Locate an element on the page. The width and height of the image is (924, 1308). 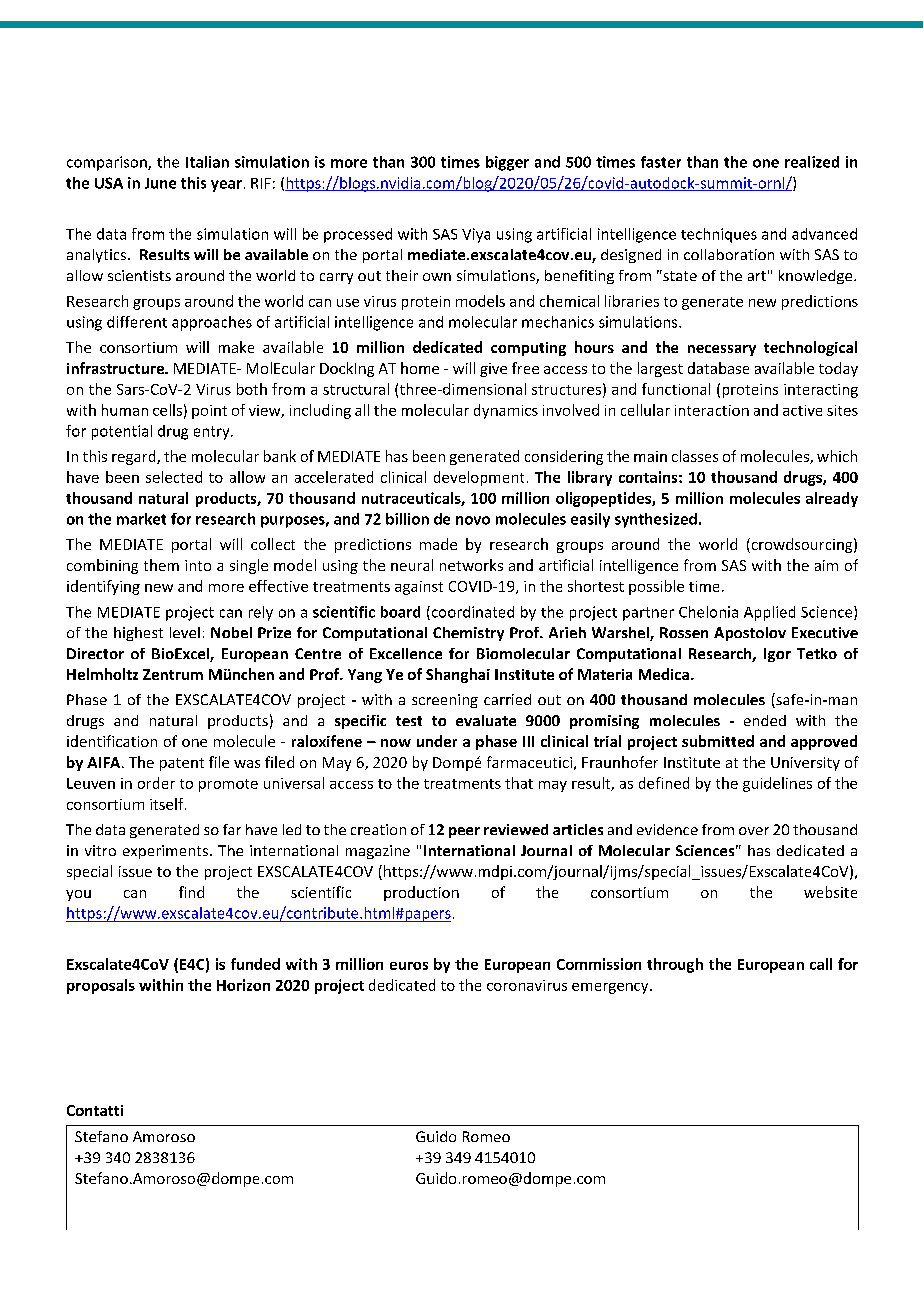
realized is located at coordinates (812, 162).
